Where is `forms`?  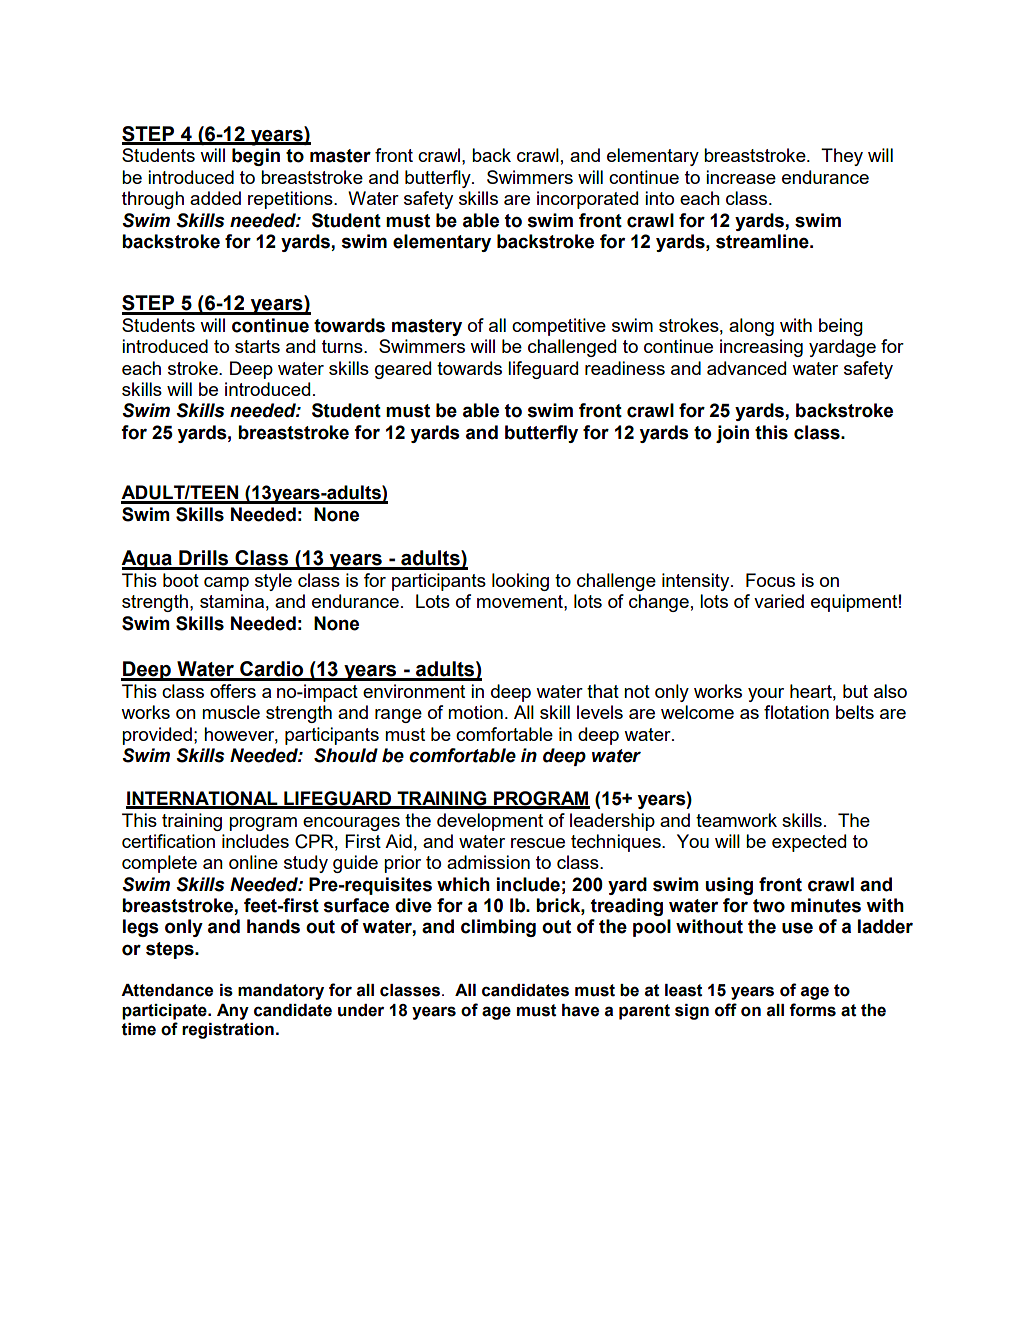 forms is located at coordinates (812, 1010).
